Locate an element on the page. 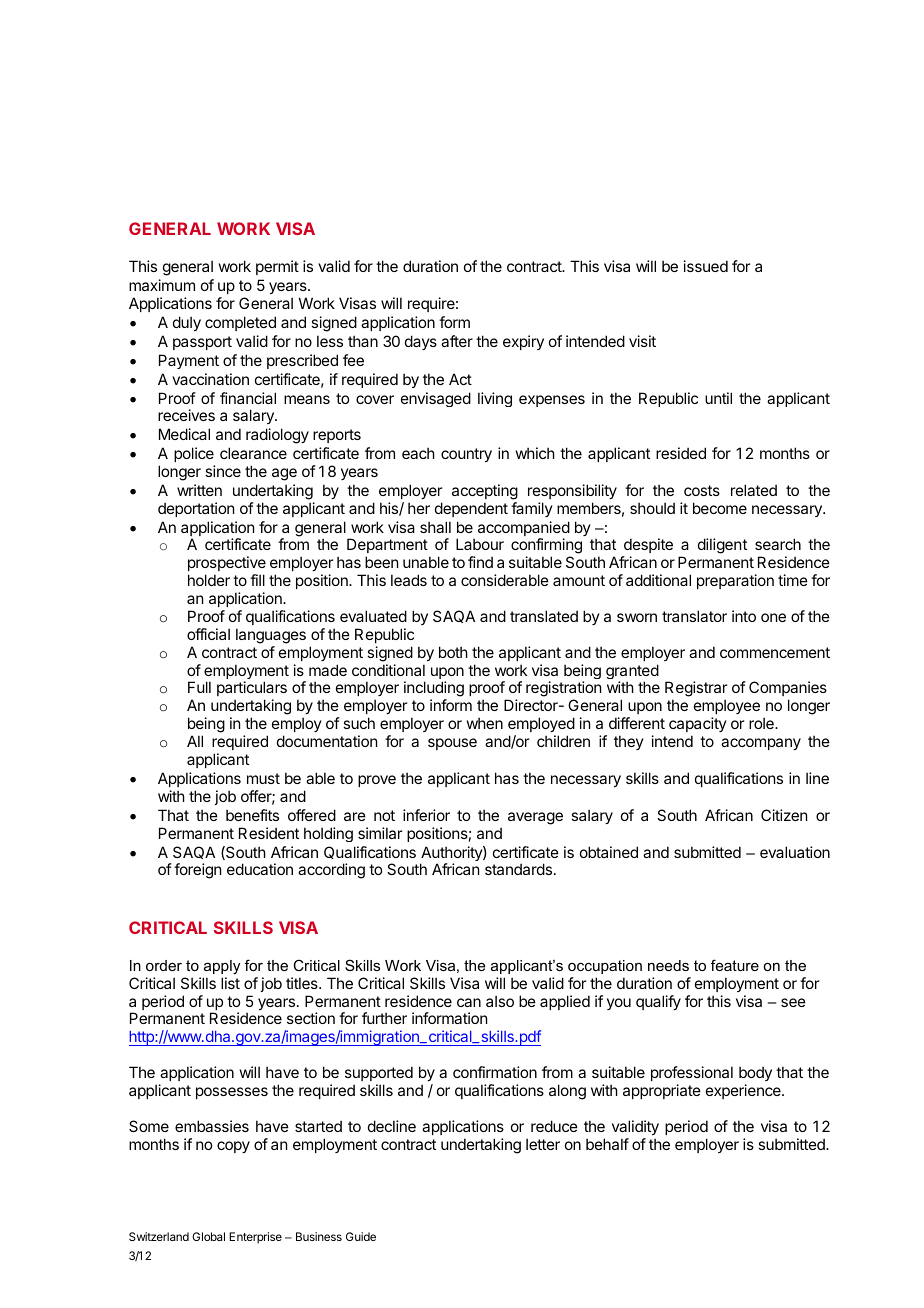 This image has width=924, height=1308. must is located at coordinates (263, 778).
